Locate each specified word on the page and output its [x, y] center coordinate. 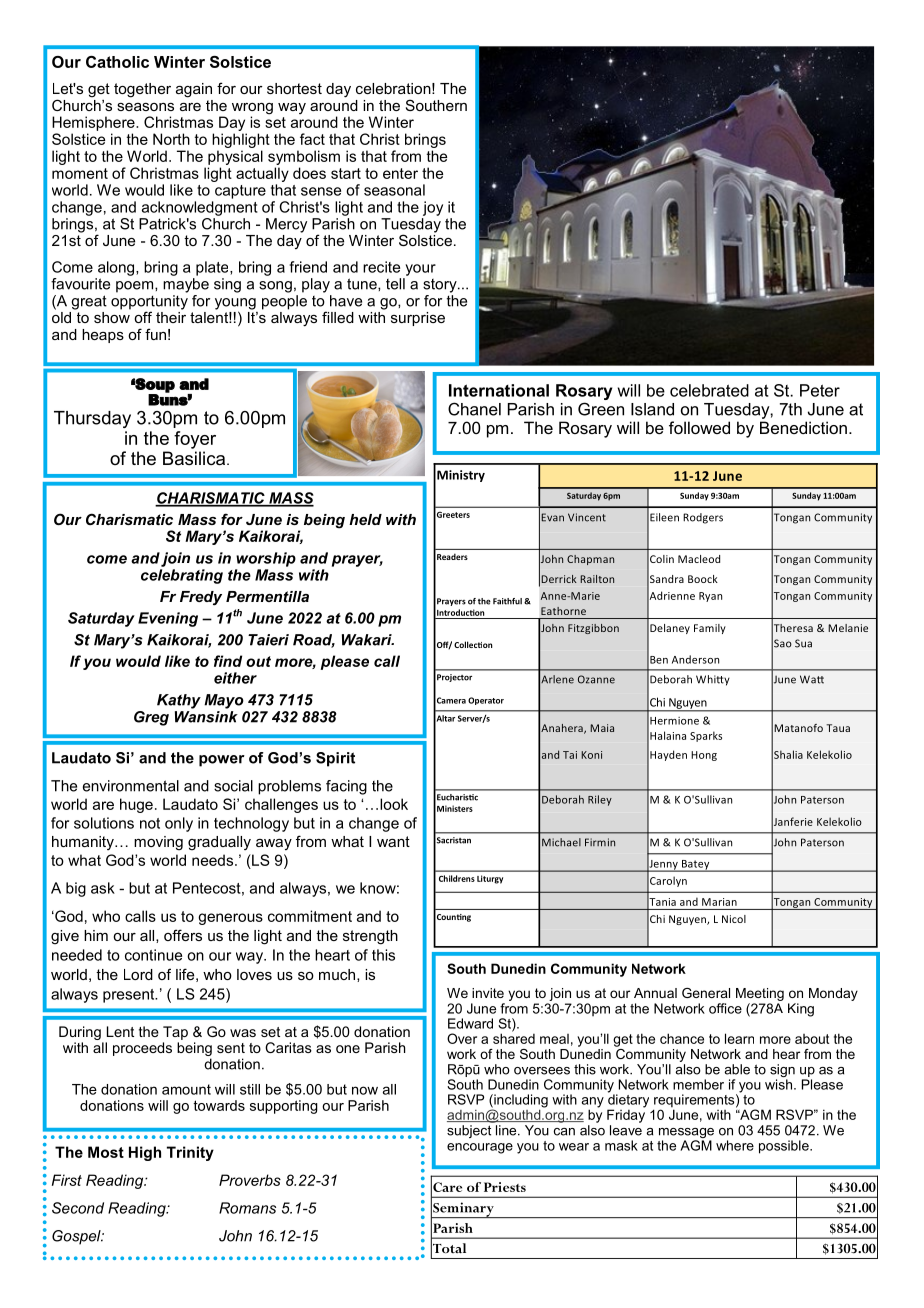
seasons [145, 107]
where [735, 1145]
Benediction [803, 427]
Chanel [474, 409]
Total [448, 1248]
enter [400, 173]
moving [158, 843]
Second [78, 1208]
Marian [719, 902]
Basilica [195, 458]
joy [433, 208]
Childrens [457, 878]
